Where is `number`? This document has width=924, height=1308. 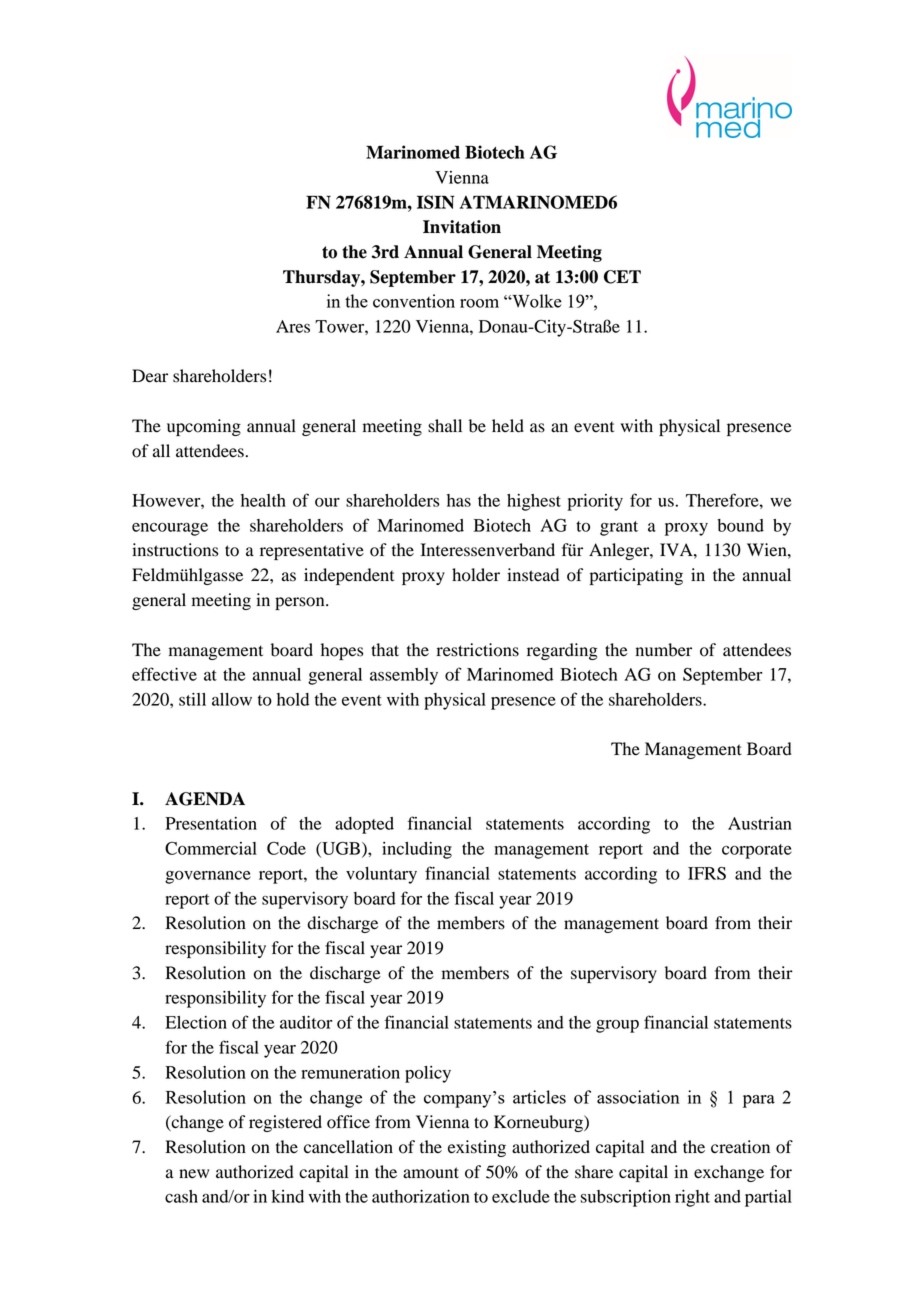 number is located at coordinates (664, 650).
